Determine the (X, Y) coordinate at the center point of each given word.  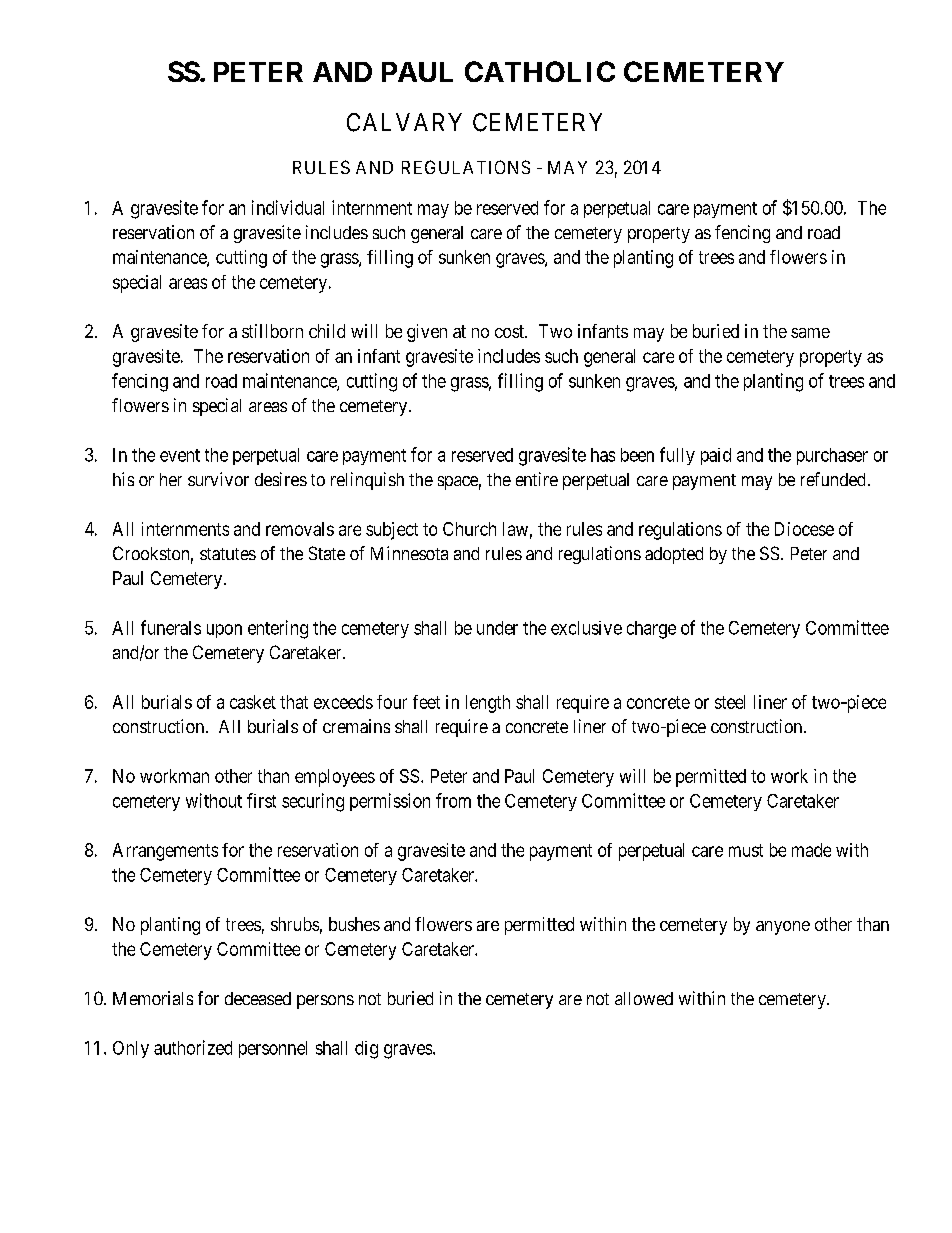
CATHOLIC (540, 71)
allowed (644, 998)
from (453, 800)
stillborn (272, 331)
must (746, 850)
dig (366, 1050)
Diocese (804, 529)
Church (469, 529)
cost (511, 331)
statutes (228, 554)
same (810, 333)
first (261, 800)
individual (288, 207)
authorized (193, 1047)
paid (716, 456)
